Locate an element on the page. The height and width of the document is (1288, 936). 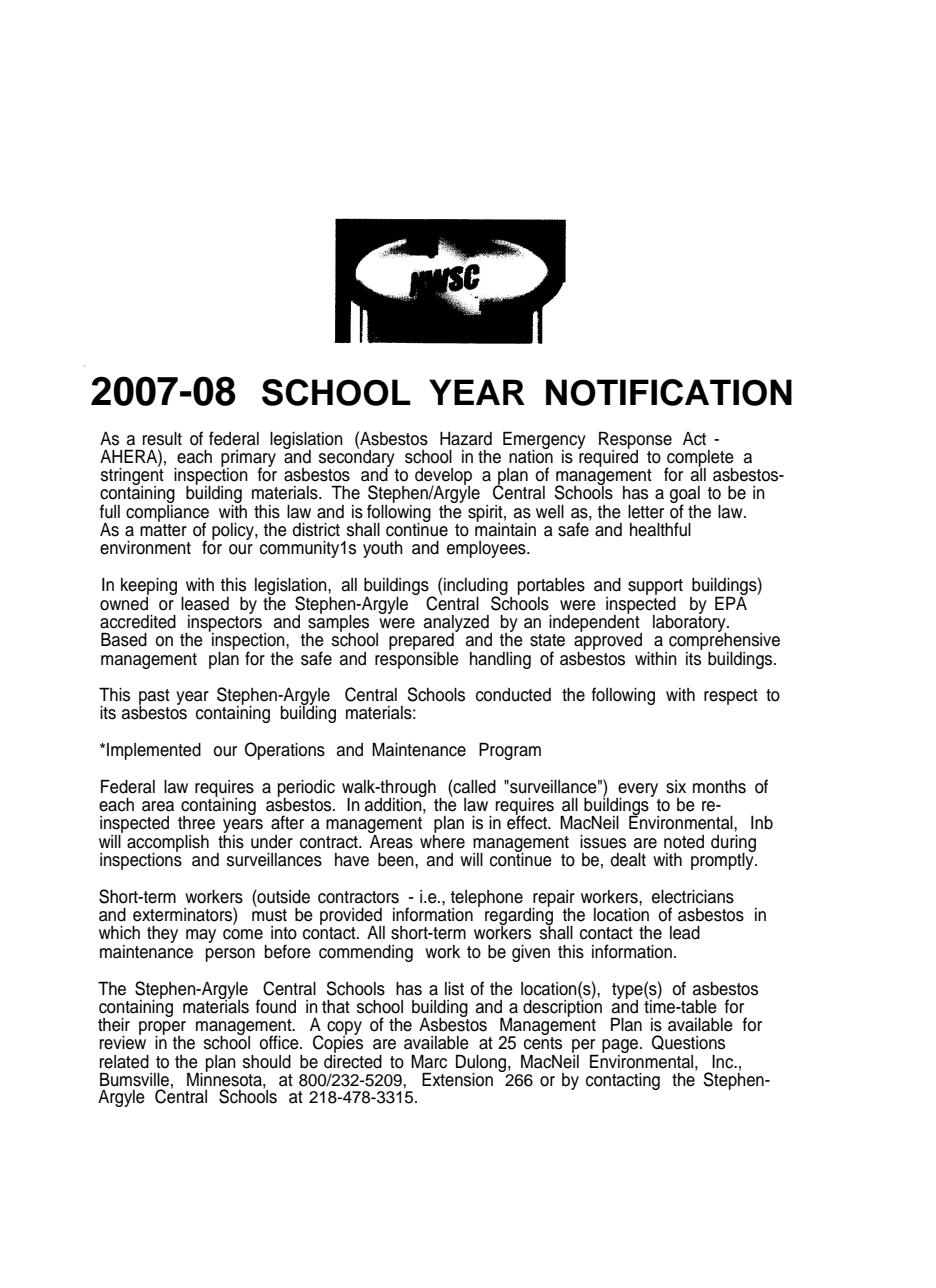
accomplish is located at coordinates (168, 844).
